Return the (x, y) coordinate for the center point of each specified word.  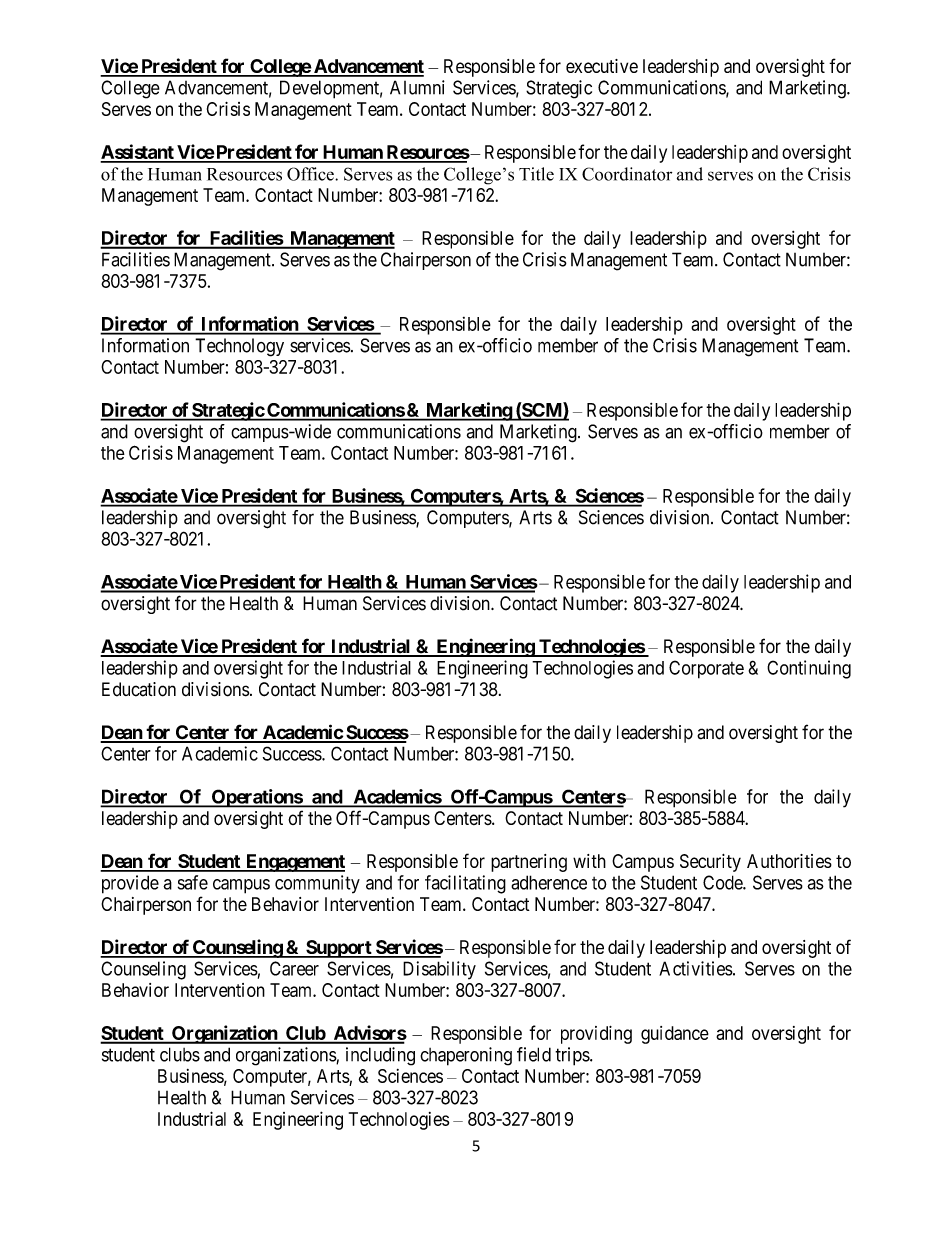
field (534, 1054)
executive (602, 66)
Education (139, 689)
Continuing (809, 669)
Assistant (138, 153)
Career (294, 968)
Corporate (706, 669)
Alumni (417, 87)
